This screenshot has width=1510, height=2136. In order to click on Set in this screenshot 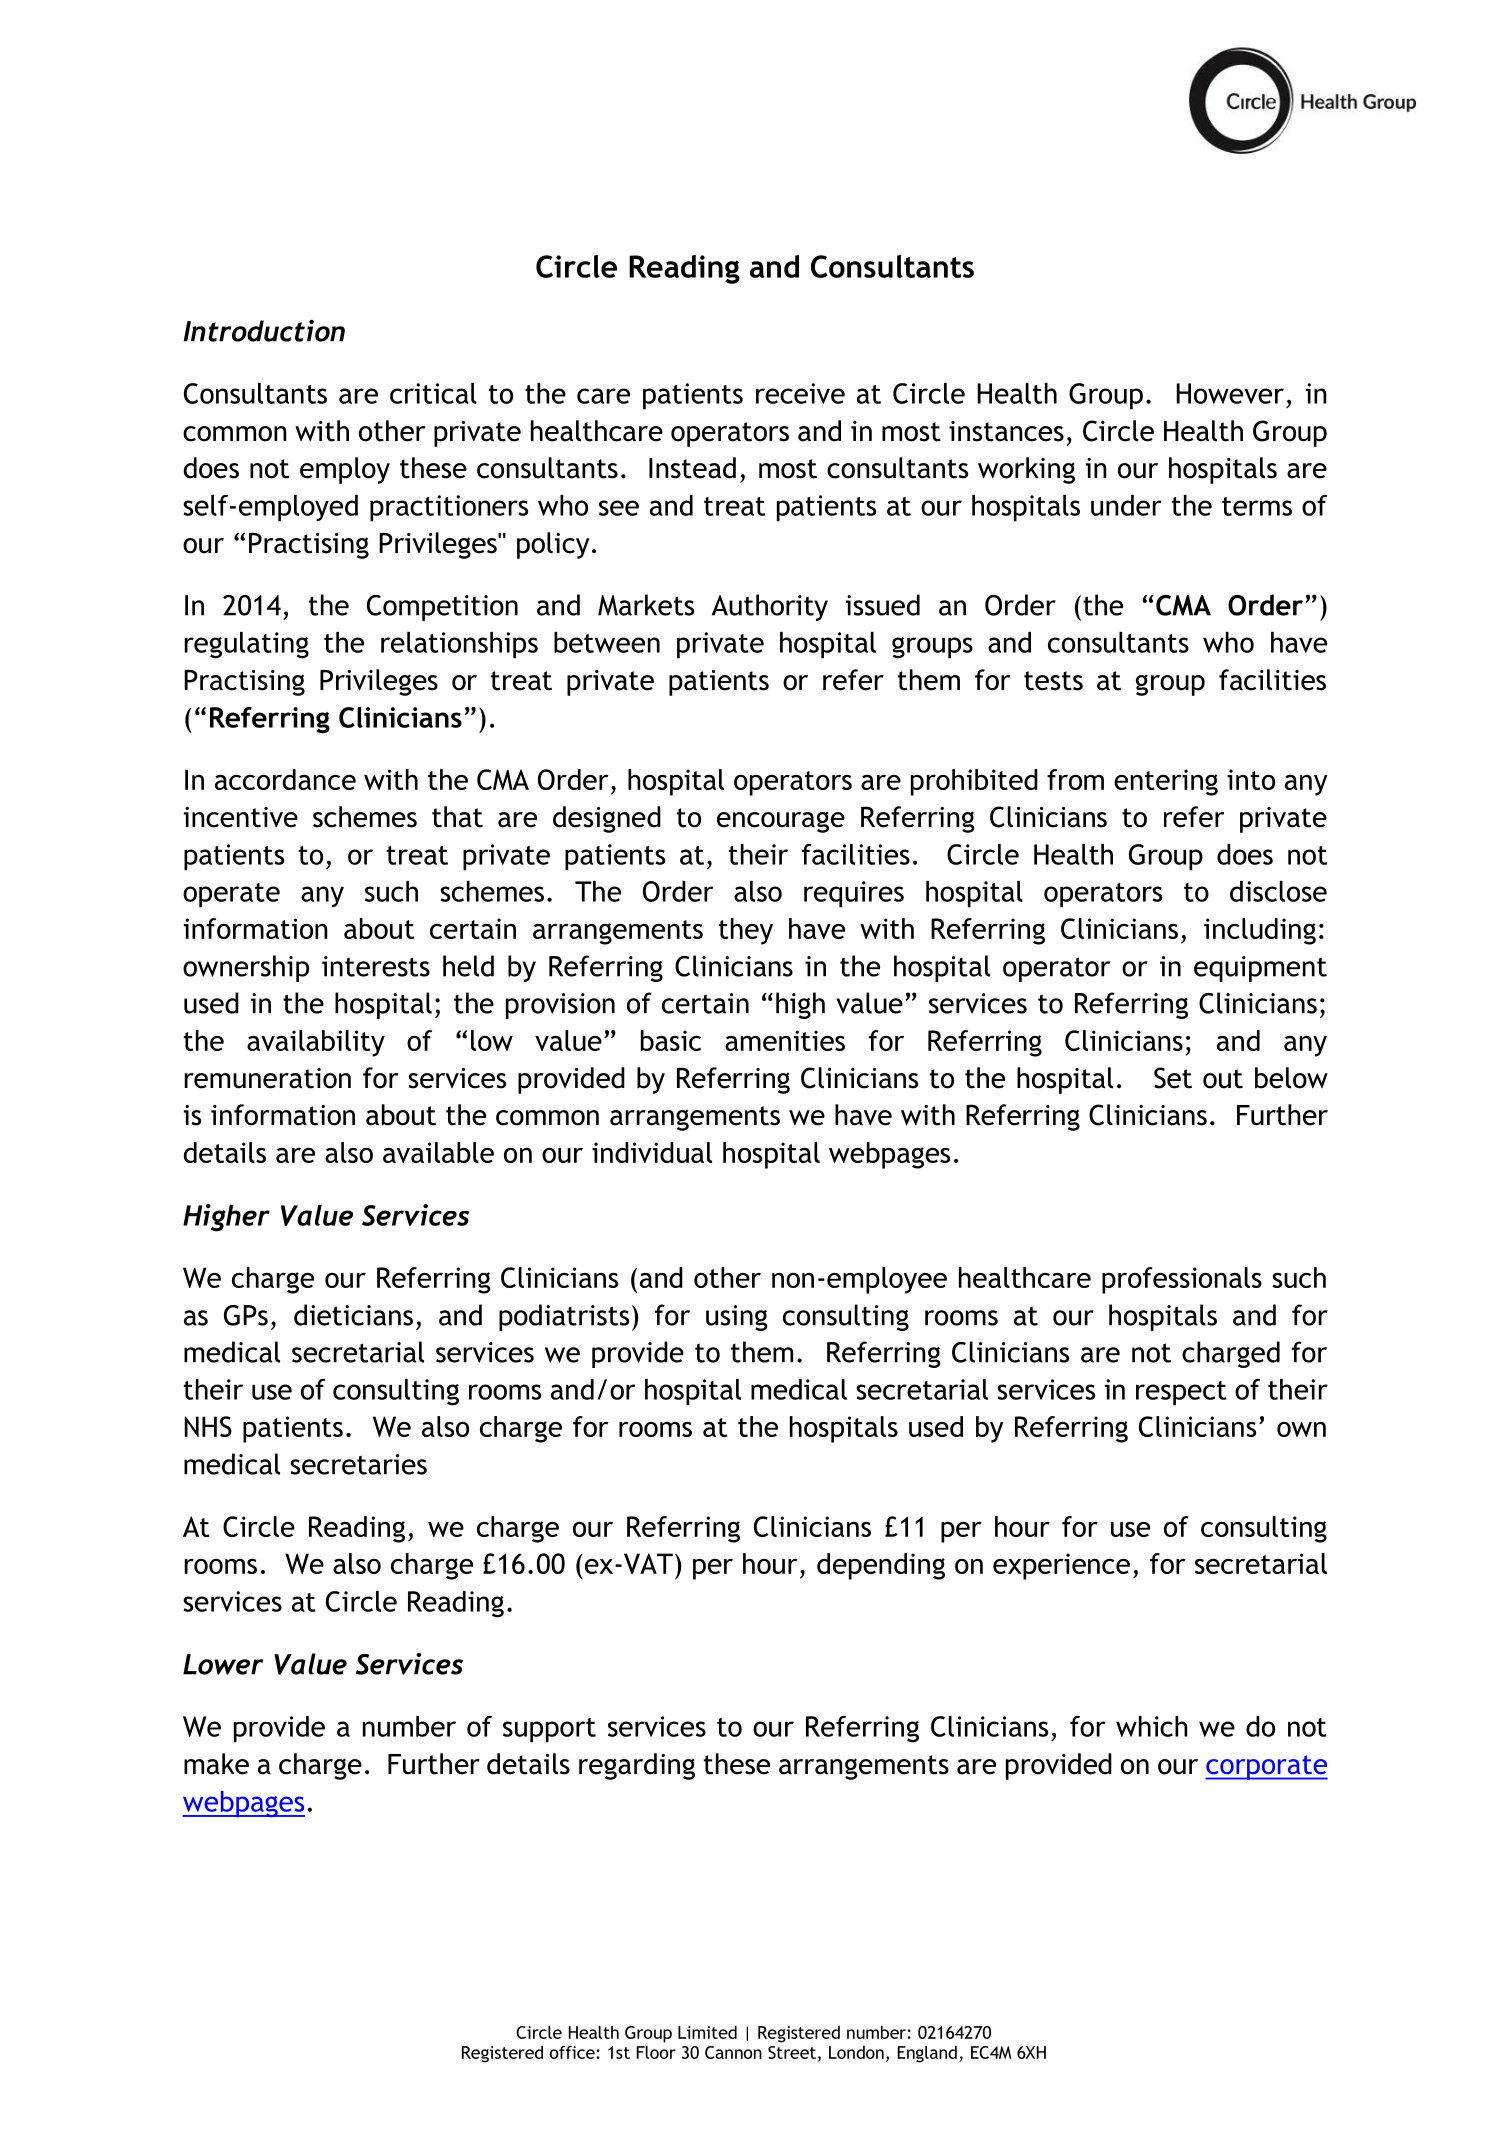, I will do `click(1173, 1078)`.
